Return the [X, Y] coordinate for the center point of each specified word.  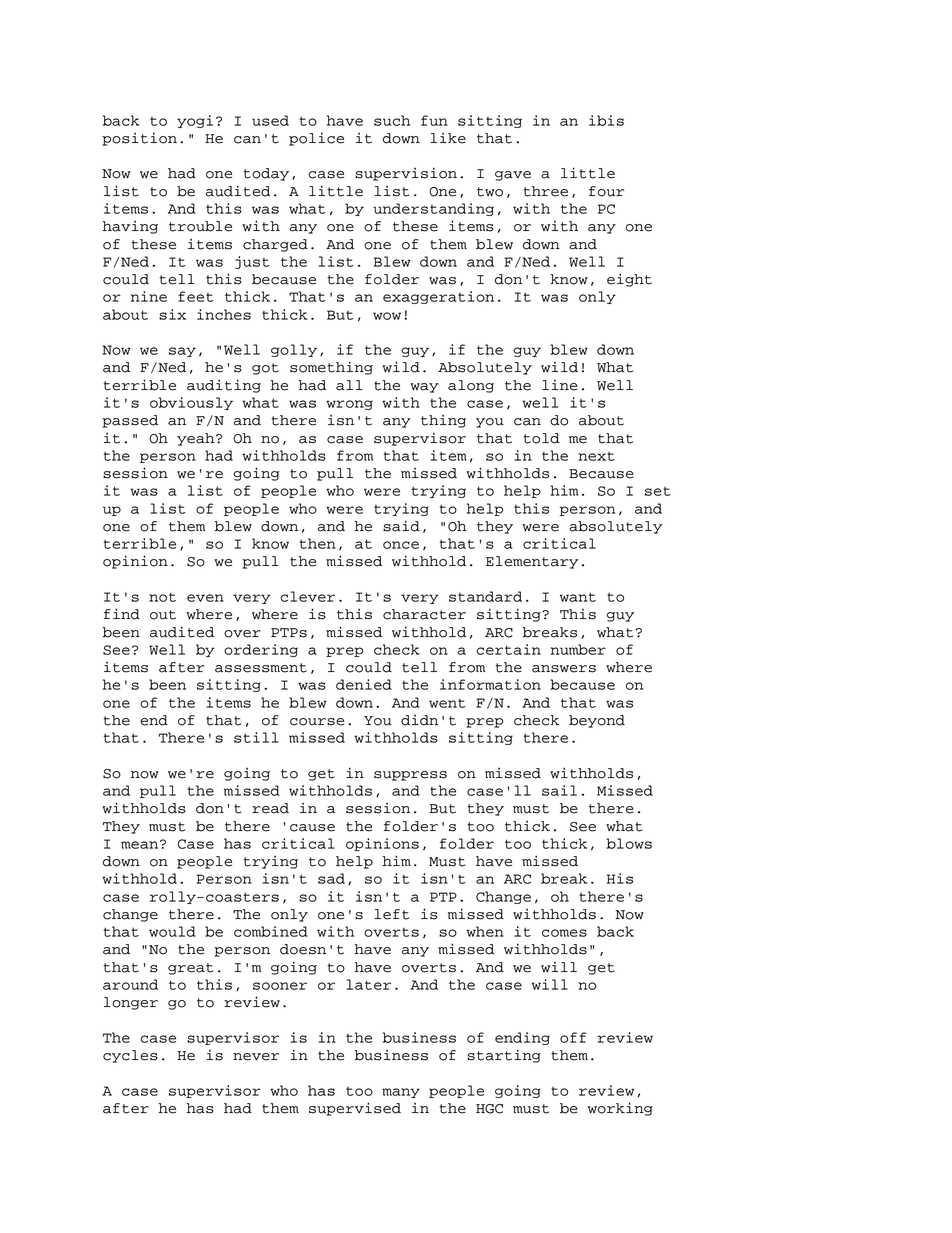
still [256, 737]
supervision [406, 174]
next [597, 456]
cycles [130, 1056]
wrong [349, 405]
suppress [410, 776]
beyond [597, 721]
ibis [606, 120]
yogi [195, 121]
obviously [191, 403]
